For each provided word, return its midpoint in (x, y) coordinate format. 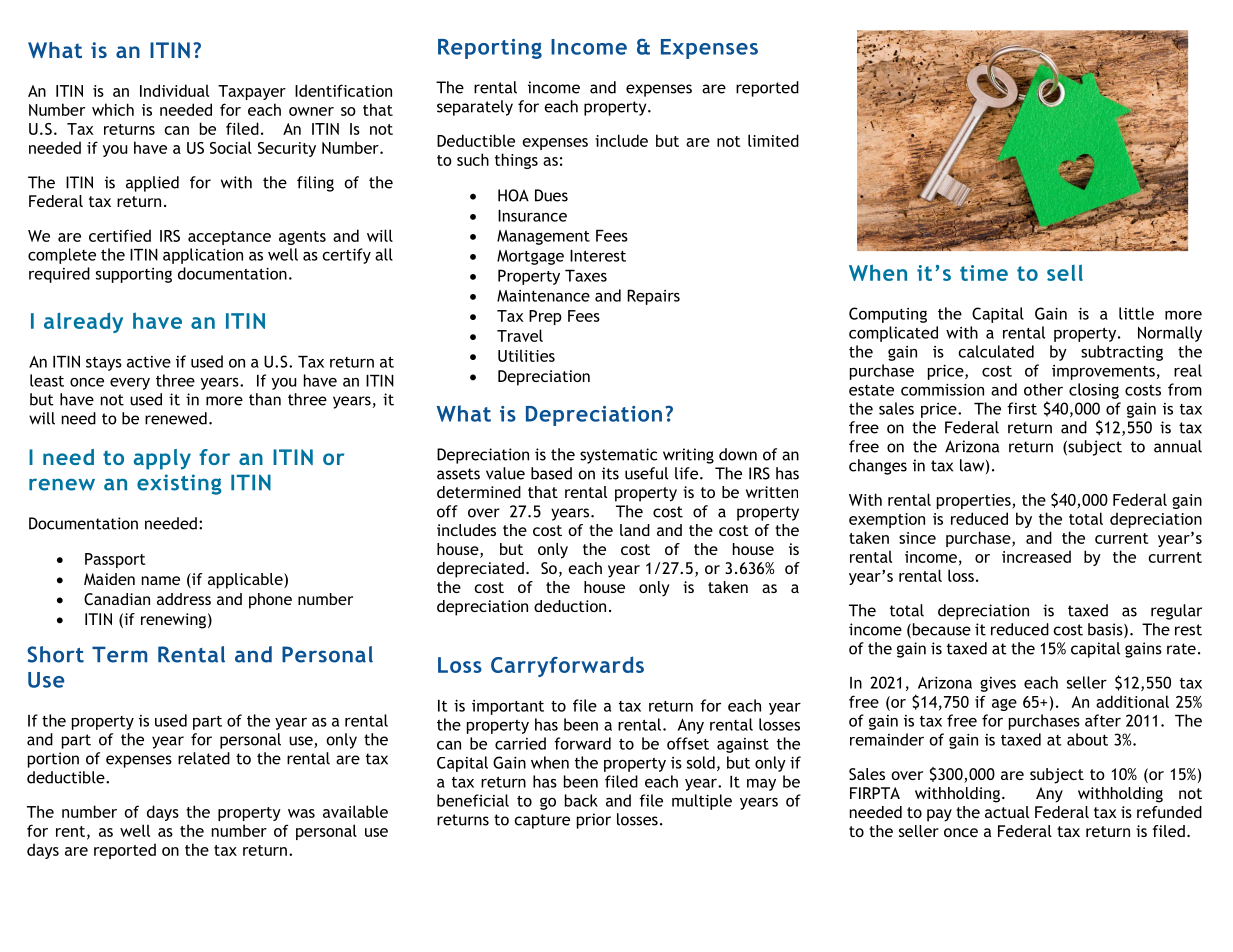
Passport (115, 560)
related (204, 758)
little (1136, 313)
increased (1036, 556)
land (635, 530)
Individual (174, 90)
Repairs (653, 297)
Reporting (490, 49)
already (83, 322)
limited (773, 140)
